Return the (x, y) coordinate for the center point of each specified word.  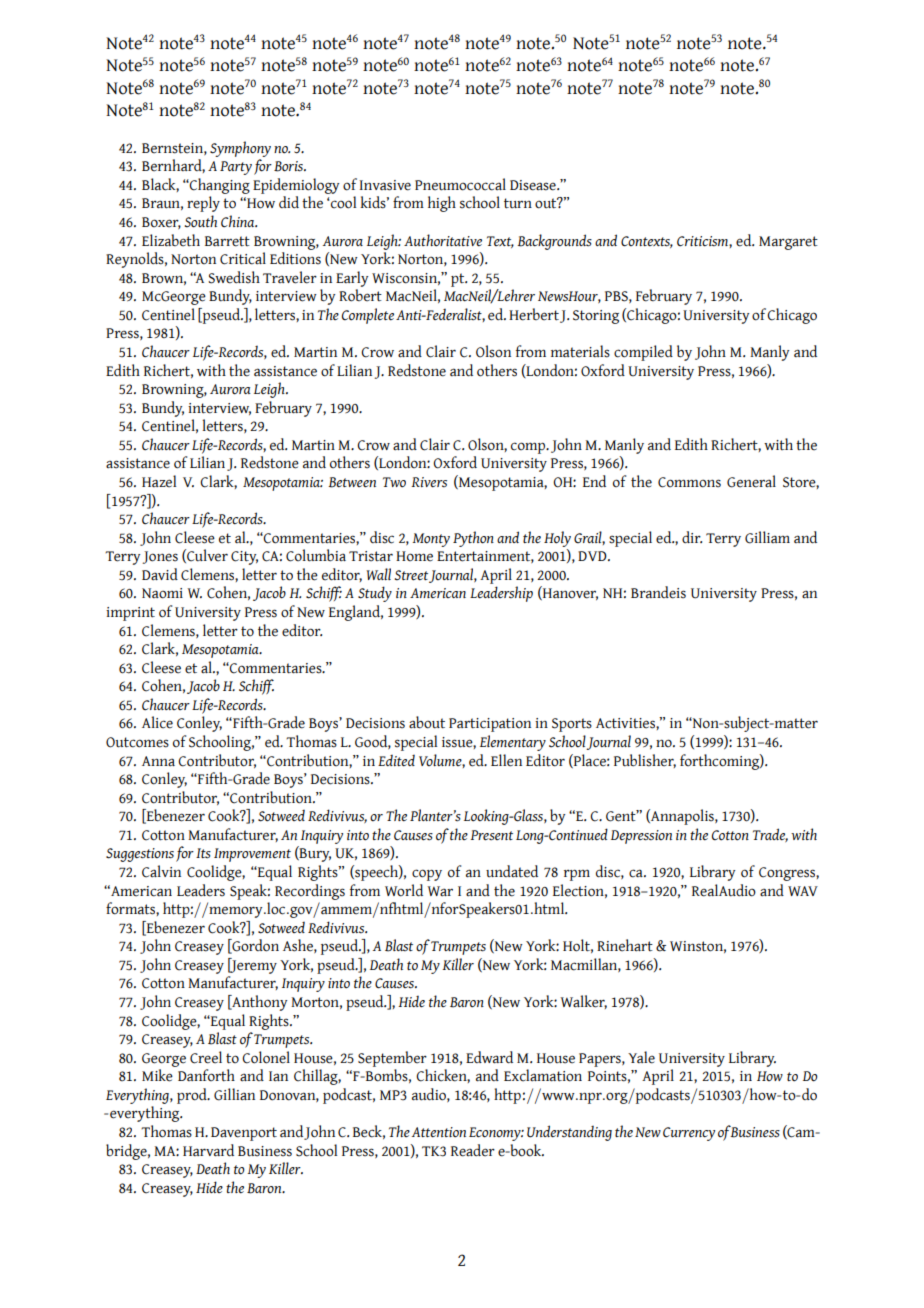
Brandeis (658, 592)
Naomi (162, 593)
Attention (439, 1132)
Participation (490, 725)
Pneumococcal (460, 184)
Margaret (788, 243)
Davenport (244, 1134)
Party (236, 168)
